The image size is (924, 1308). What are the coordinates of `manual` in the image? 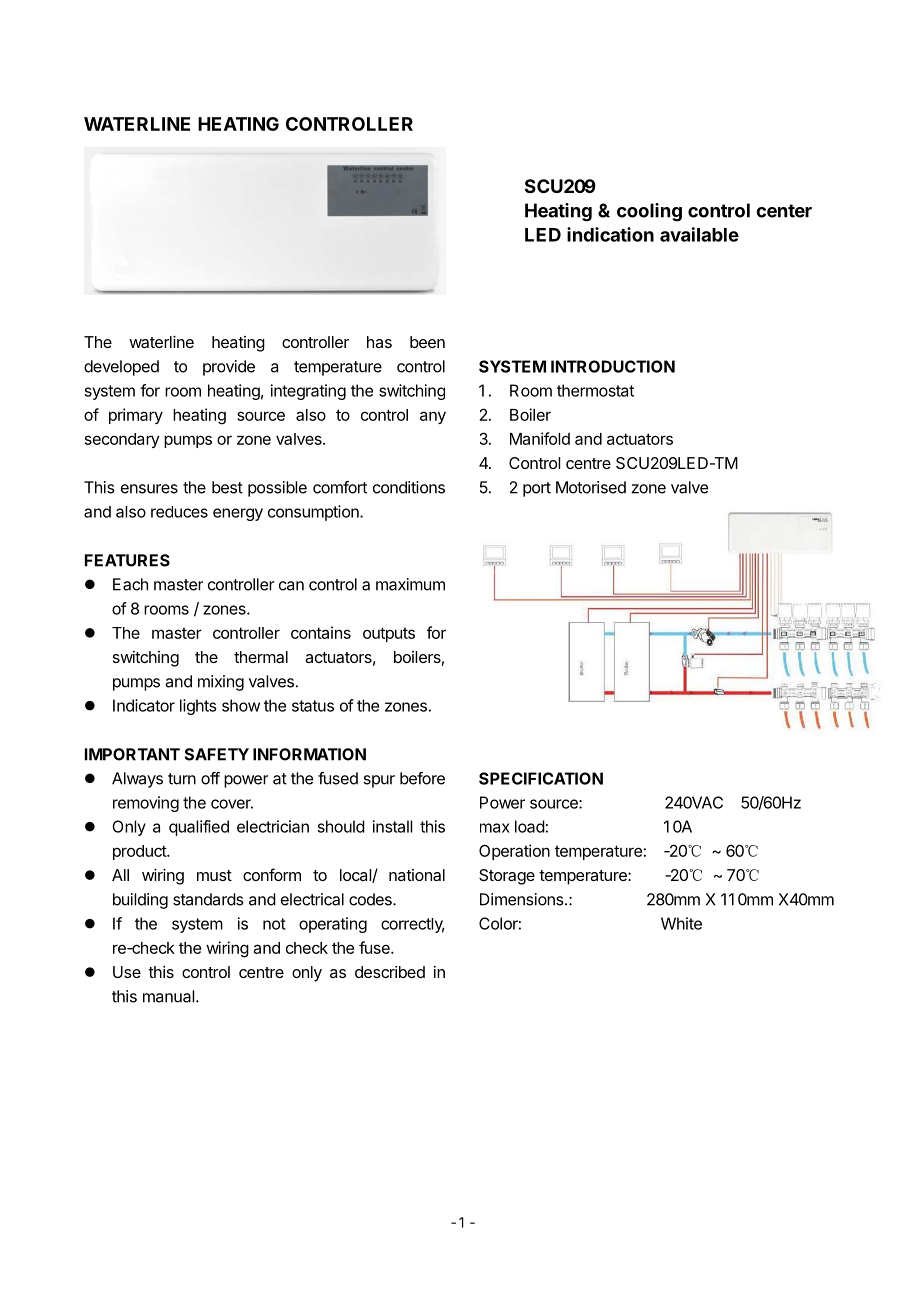 It's located at (168, 996).
